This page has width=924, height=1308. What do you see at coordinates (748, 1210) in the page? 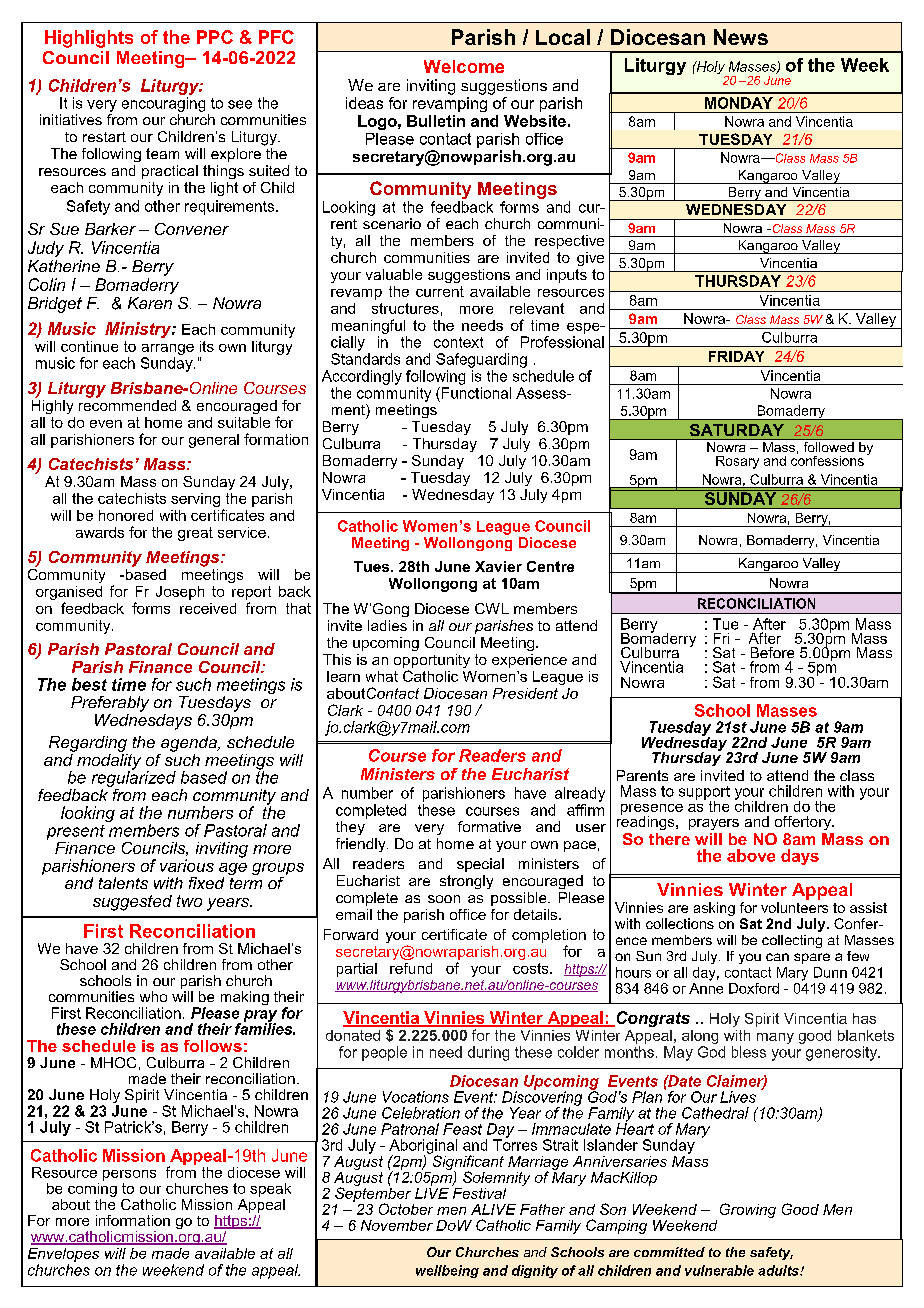
I see `Growing` at bounding box center [748, 1210].
